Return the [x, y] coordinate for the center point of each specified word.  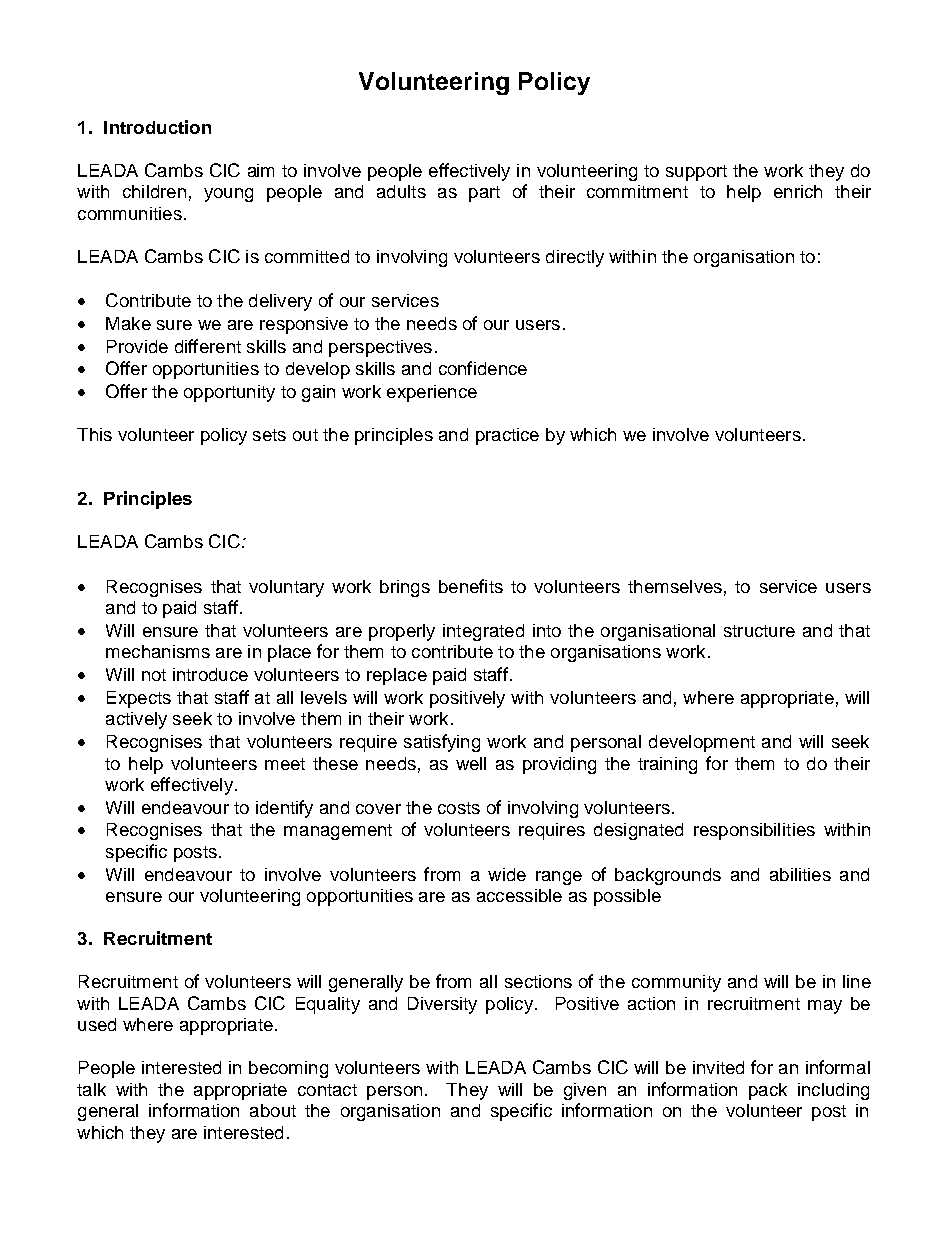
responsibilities [754, 831]
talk [91, 1089]
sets [269, 435]
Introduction [157, 127]
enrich [798, 191]
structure [759, 631]
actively [136, 720]
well [471, 763]
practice [507, 436]
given [585, 1091]
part [484, 194]
